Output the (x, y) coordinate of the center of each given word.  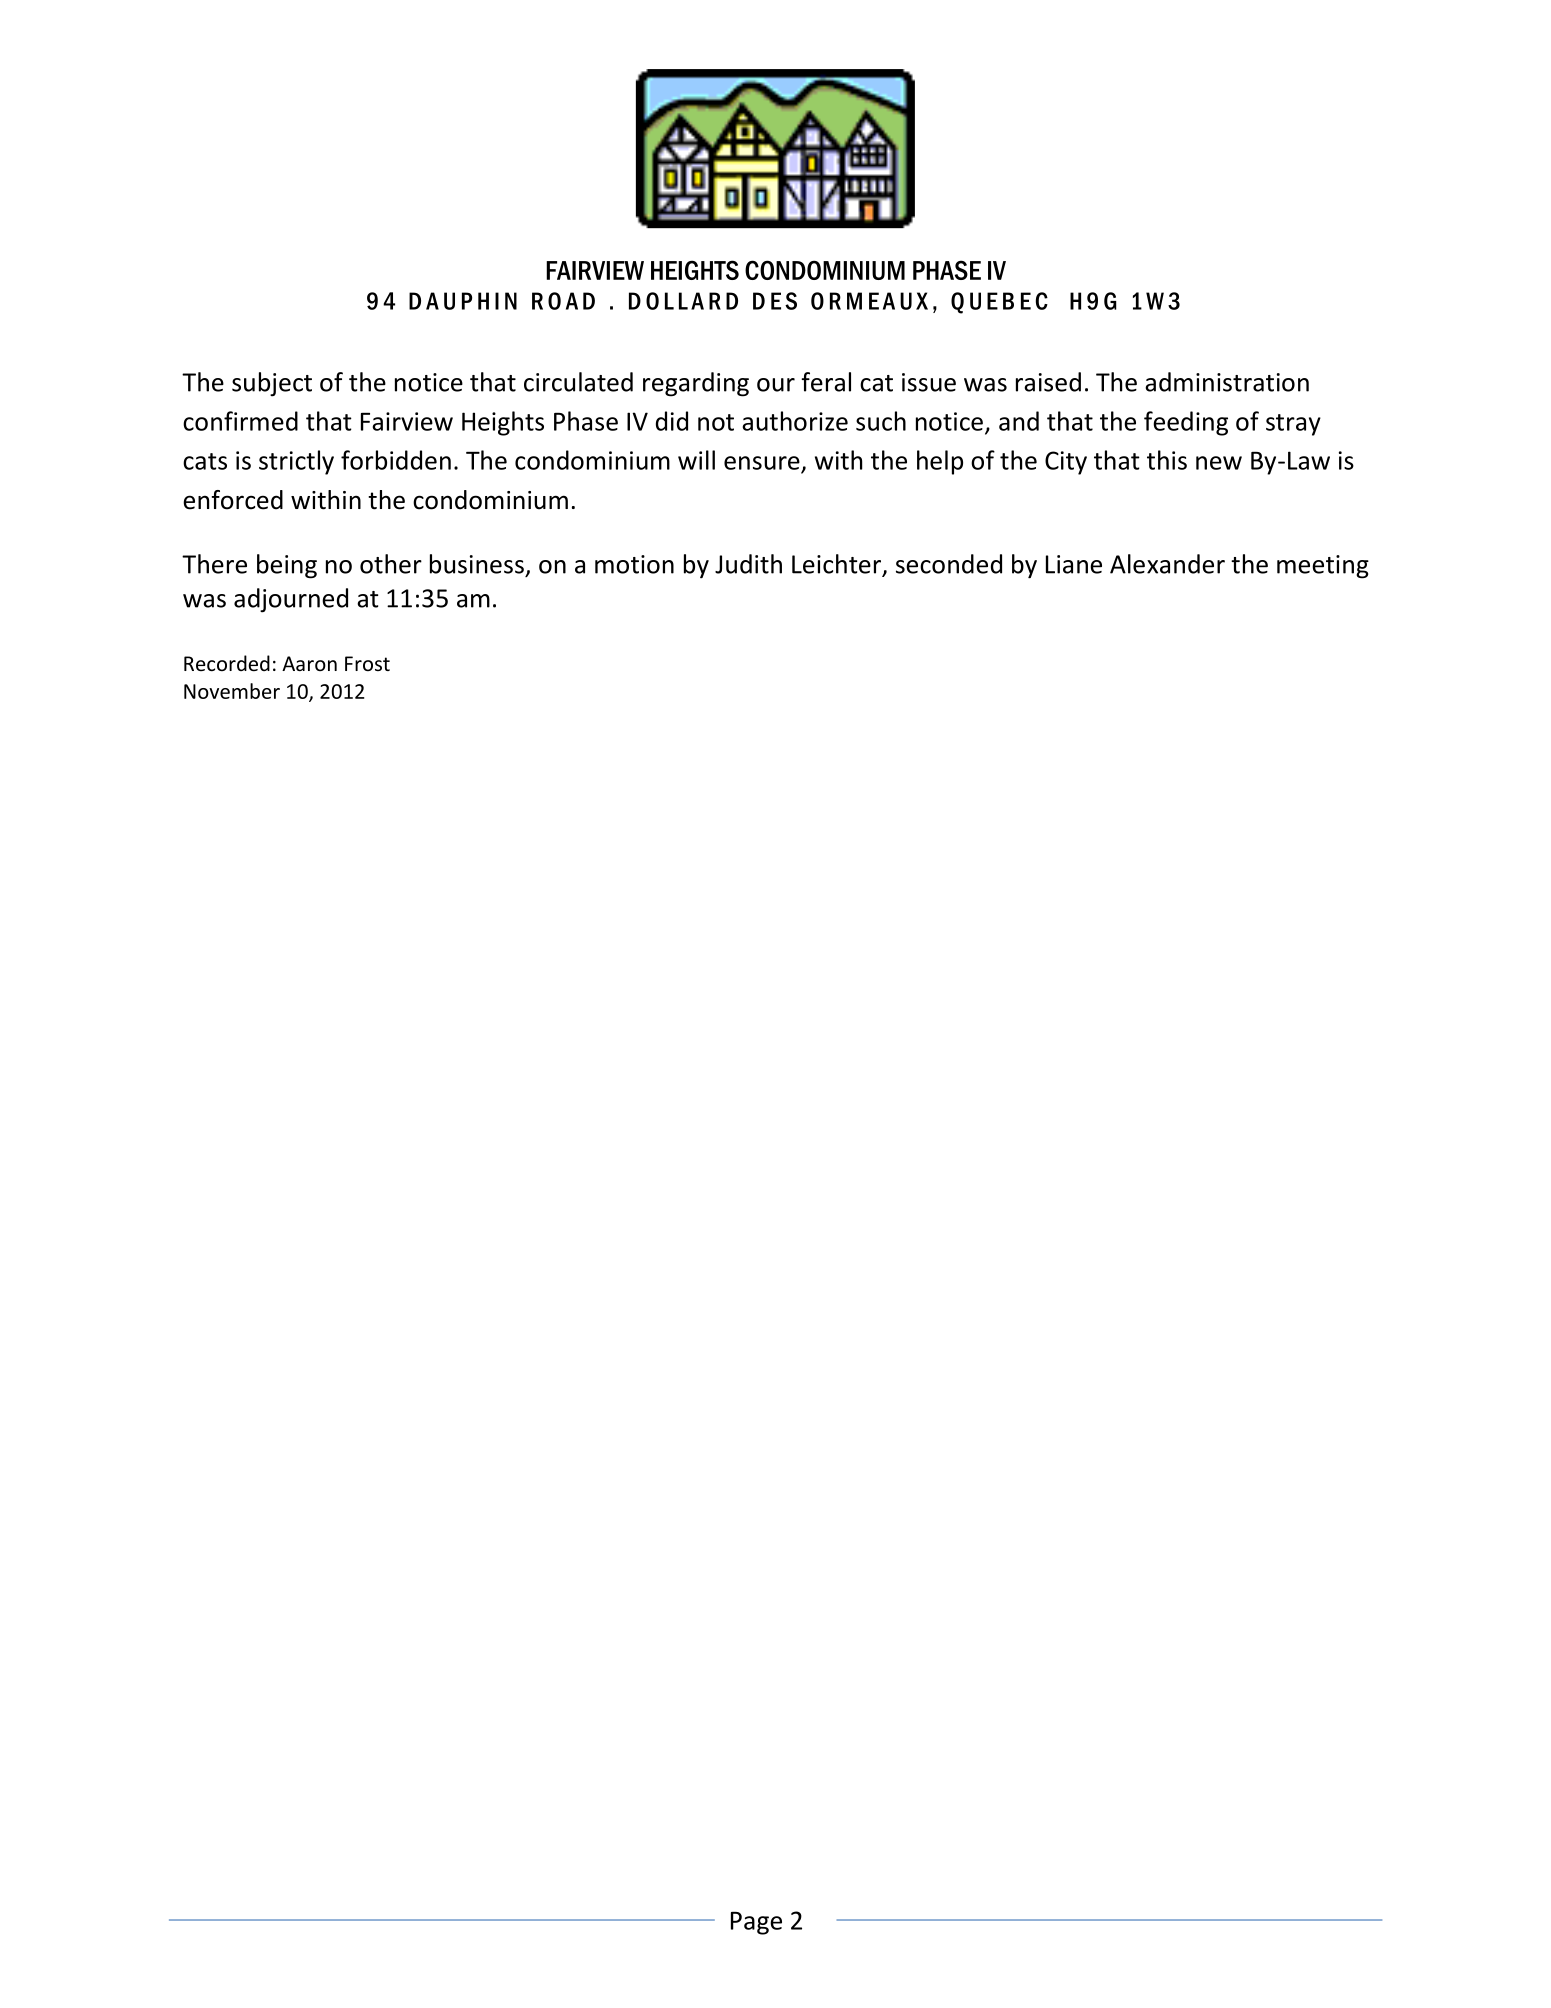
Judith (748, 564)
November (232, 691)
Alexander (1167, 564)
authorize (795, 421)
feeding (1186, 423)
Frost (367, 663)
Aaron (309, 663)
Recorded (227, 663)
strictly (296, 462)
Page (756, 1923)
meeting (1323, 567)
